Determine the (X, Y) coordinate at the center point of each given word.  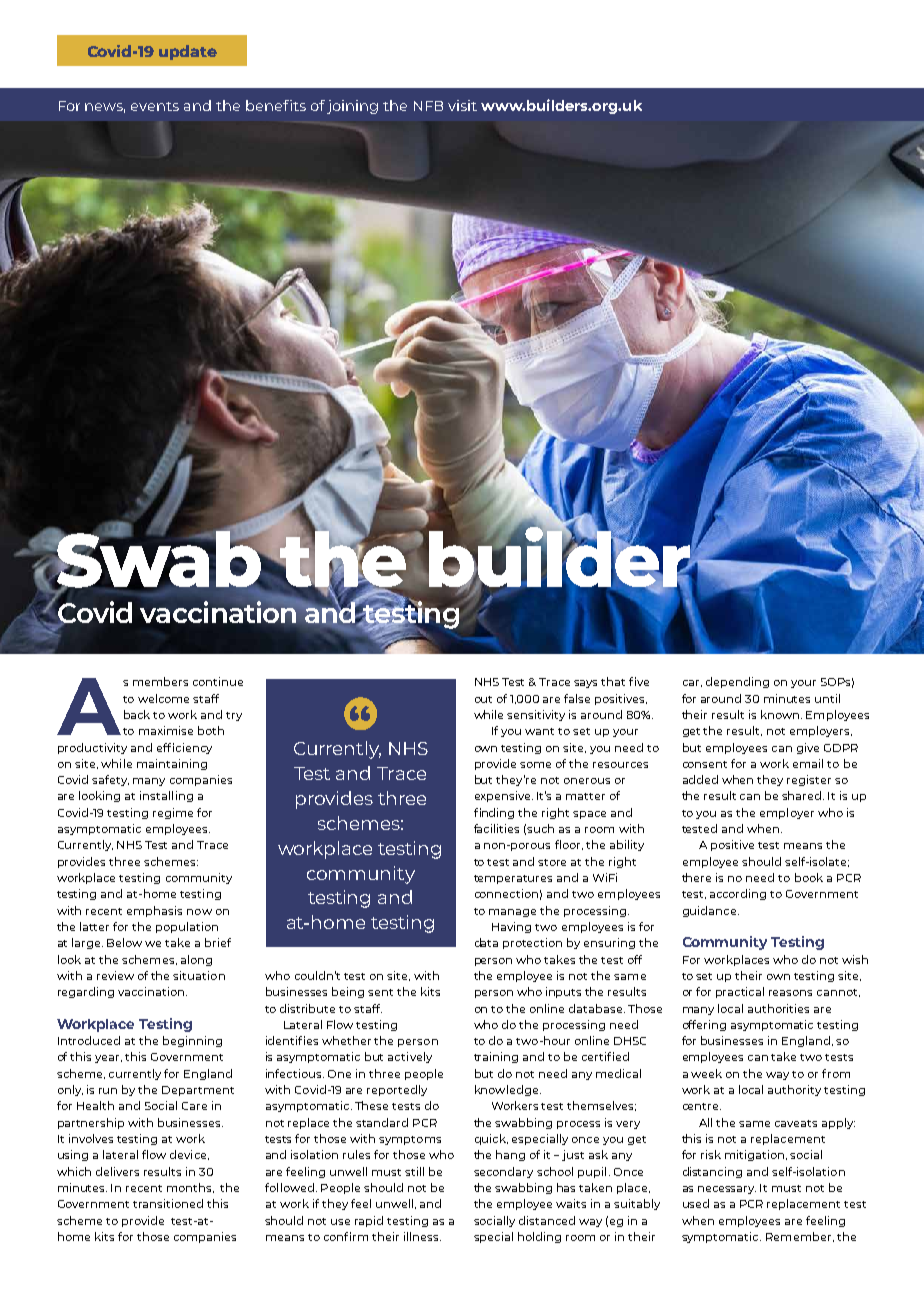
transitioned (168, 1203)
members (160, 681)
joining (352, 107)
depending (737, 682)
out (483, 699)
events (155, 106)
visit (462, 105)
